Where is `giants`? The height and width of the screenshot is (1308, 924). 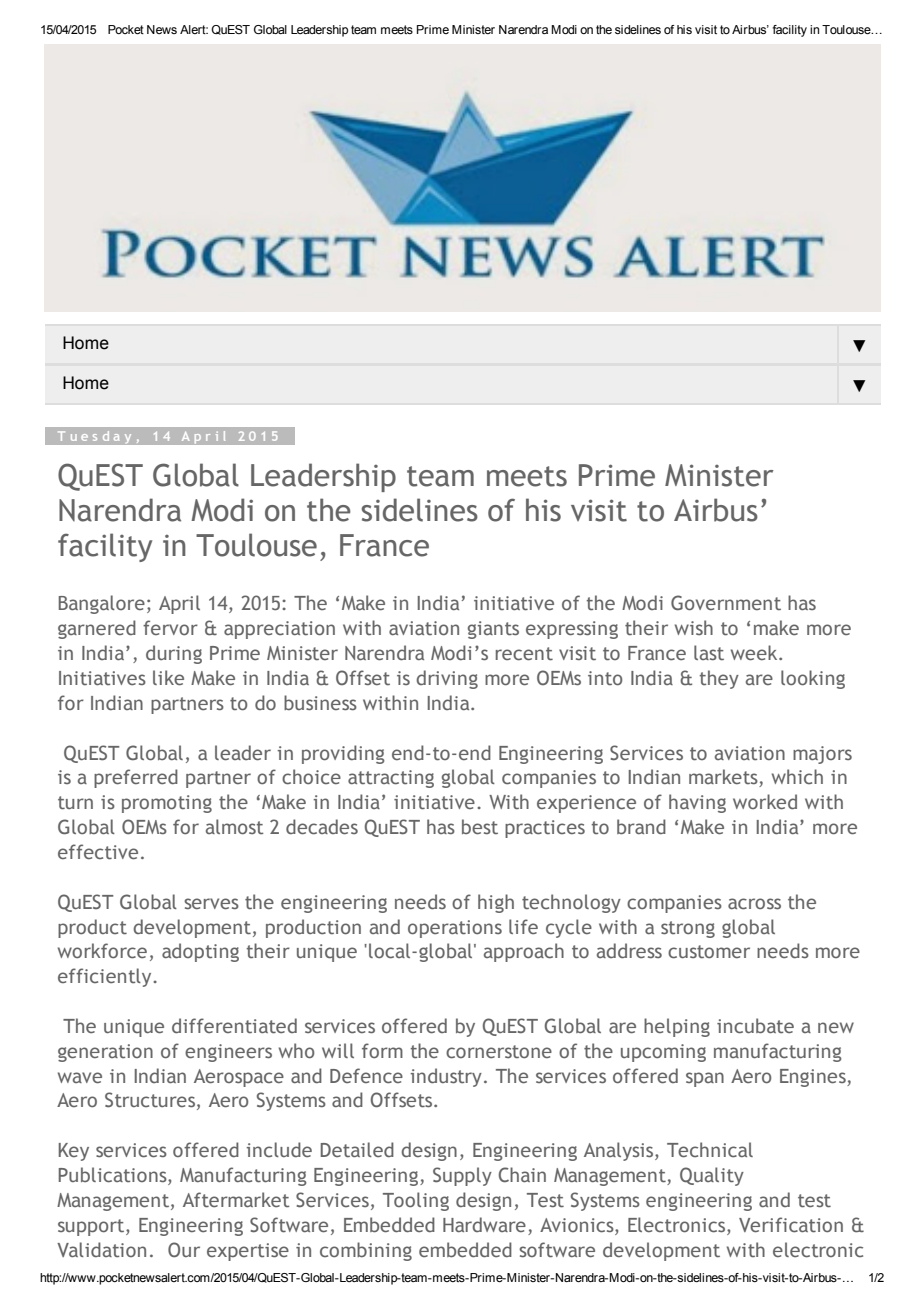
giants is located at coordinates (493, 630).
